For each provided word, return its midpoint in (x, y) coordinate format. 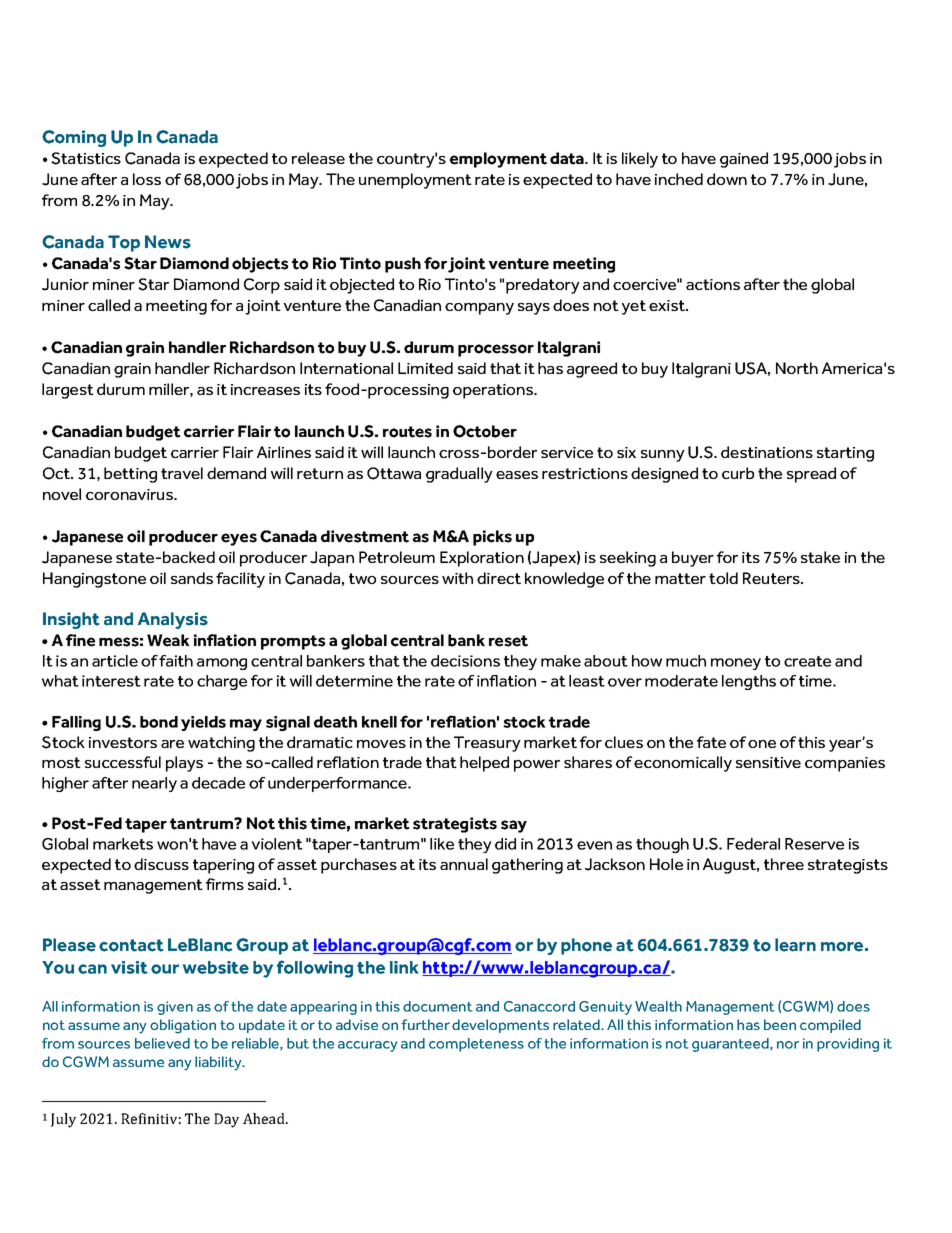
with (457, 578)
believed (162, 1043)
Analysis (173, 620)
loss (147, 179)
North (797, 368)
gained (744, 160)
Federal (753, 844)
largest (68, 391)
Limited (425, 368)
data (568, 158)
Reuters (772, 578)
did (505, 844)
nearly (154, 784)
